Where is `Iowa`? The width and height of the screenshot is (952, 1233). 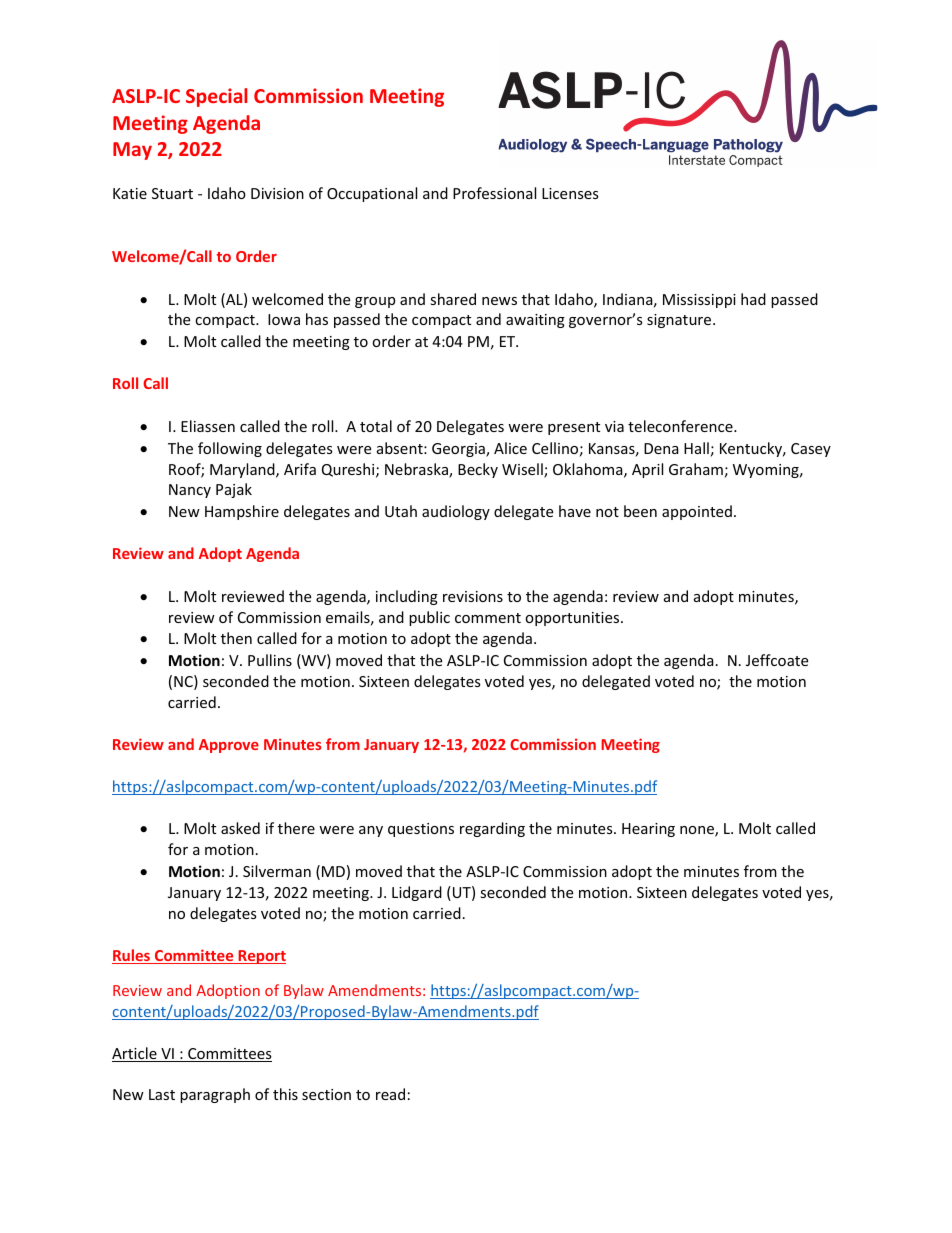
Iowa is located at coordinates (284, 319).
